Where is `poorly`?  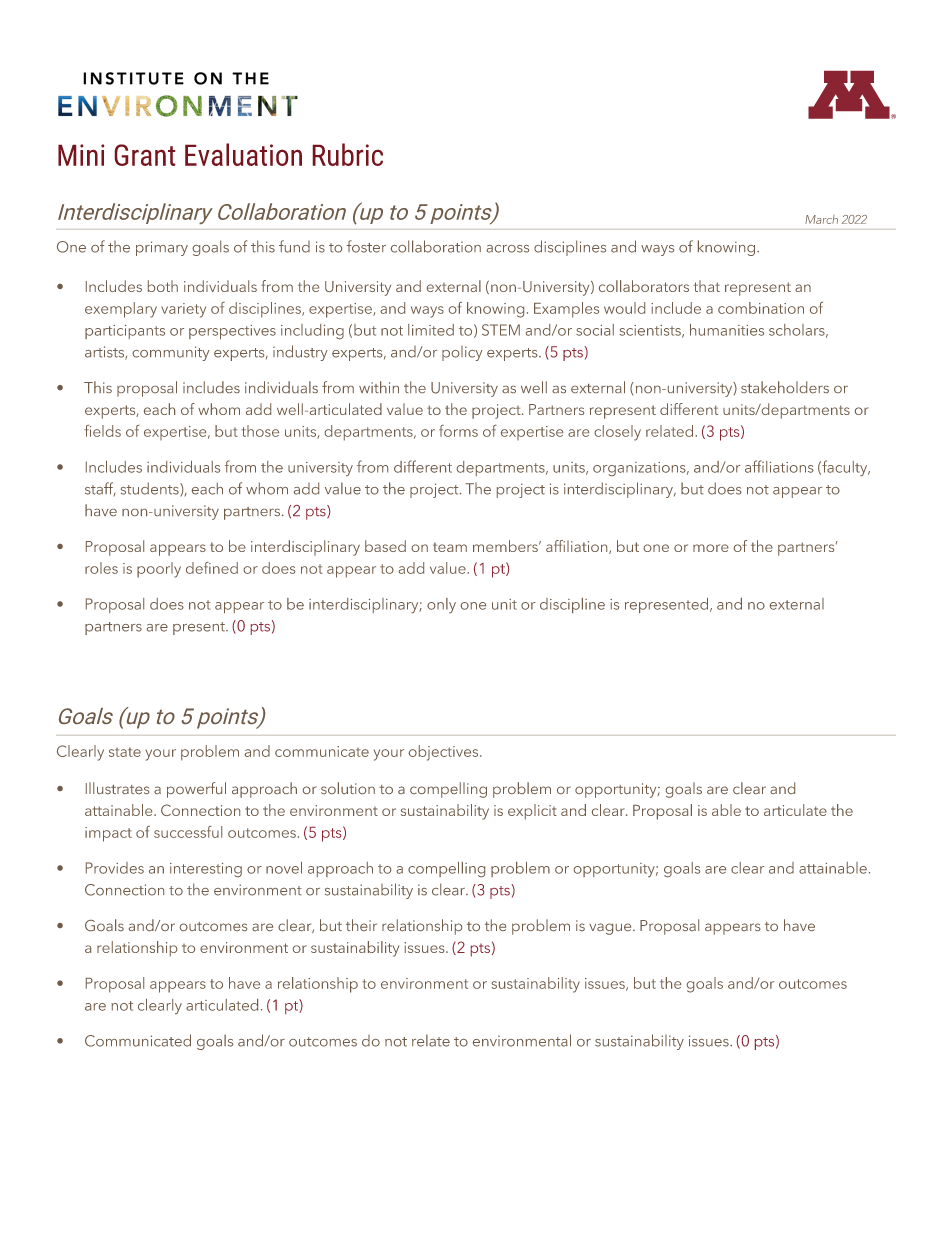 poorly is located at coordinates (159, 570).
